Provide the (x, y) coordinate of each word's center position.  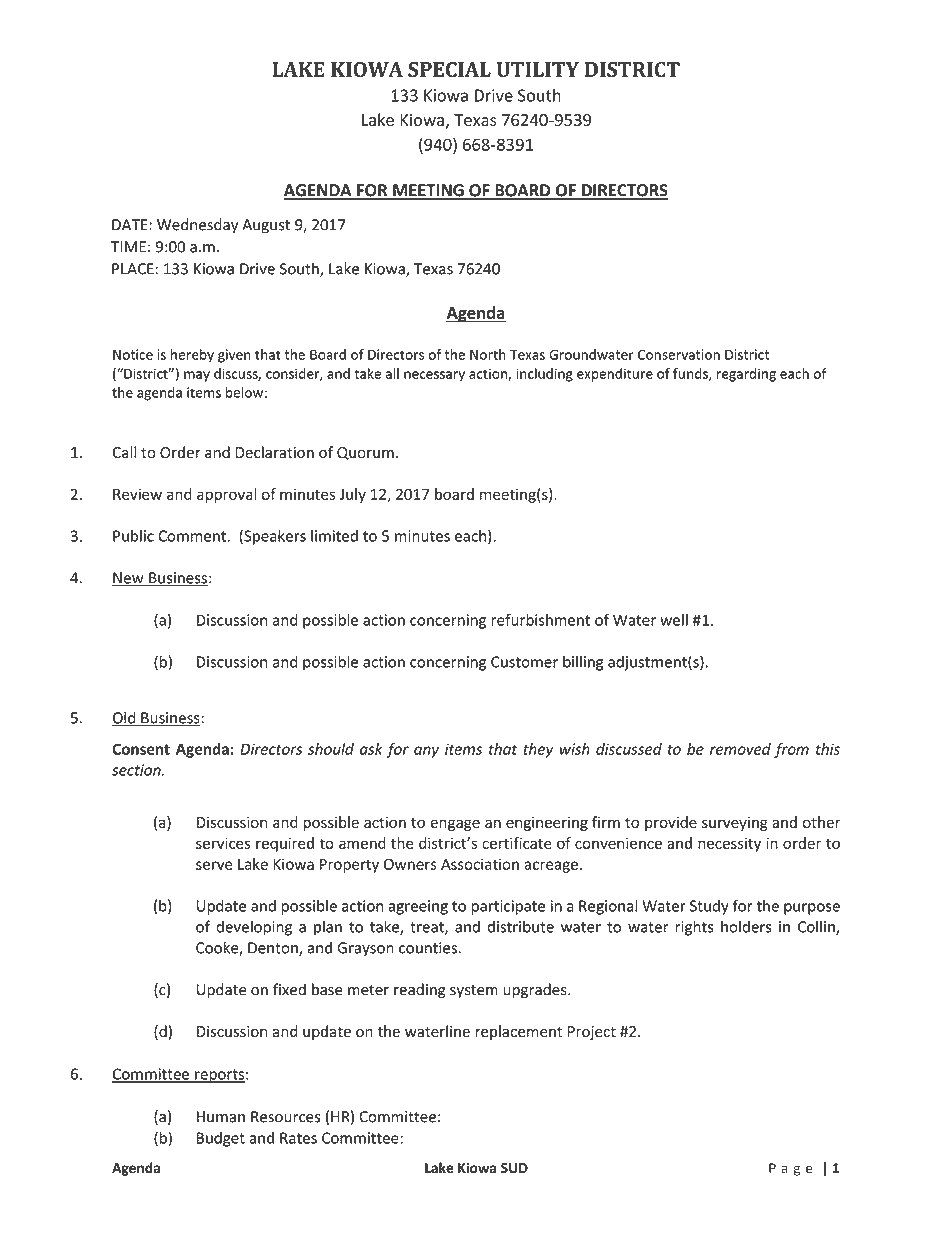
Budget (221, 1139)
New (129, 579)
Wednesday (197, 226)
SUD (514, 1168)
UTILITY (537, 69)
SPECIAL (449, 69)
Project (592, 1033)
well (674, 620)
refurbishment (541, 619)
